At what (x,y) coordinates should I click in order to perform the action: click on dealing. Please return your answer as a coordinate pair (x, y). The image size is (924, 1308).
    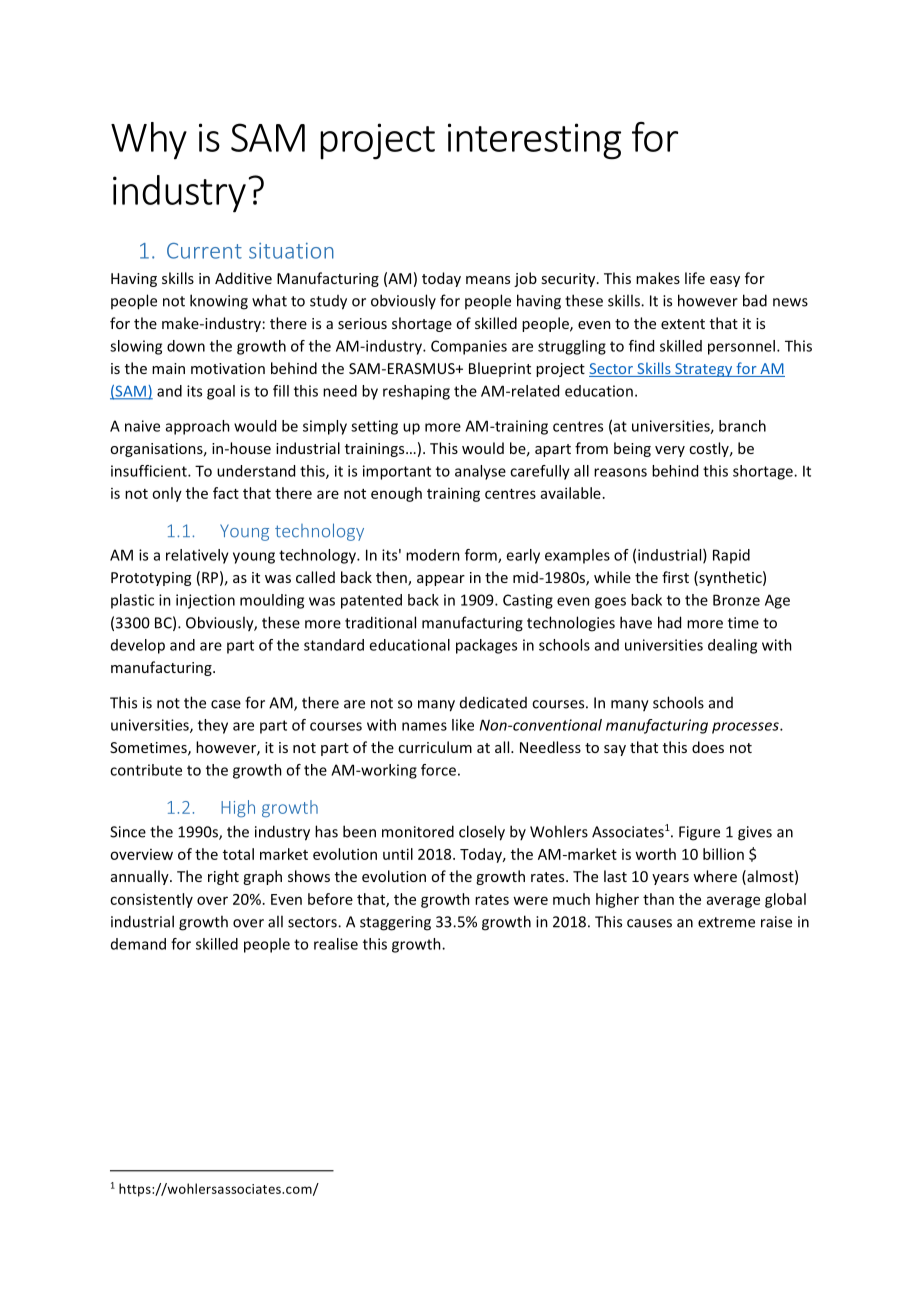
    Looking at the image, I should click on (732, 646).
